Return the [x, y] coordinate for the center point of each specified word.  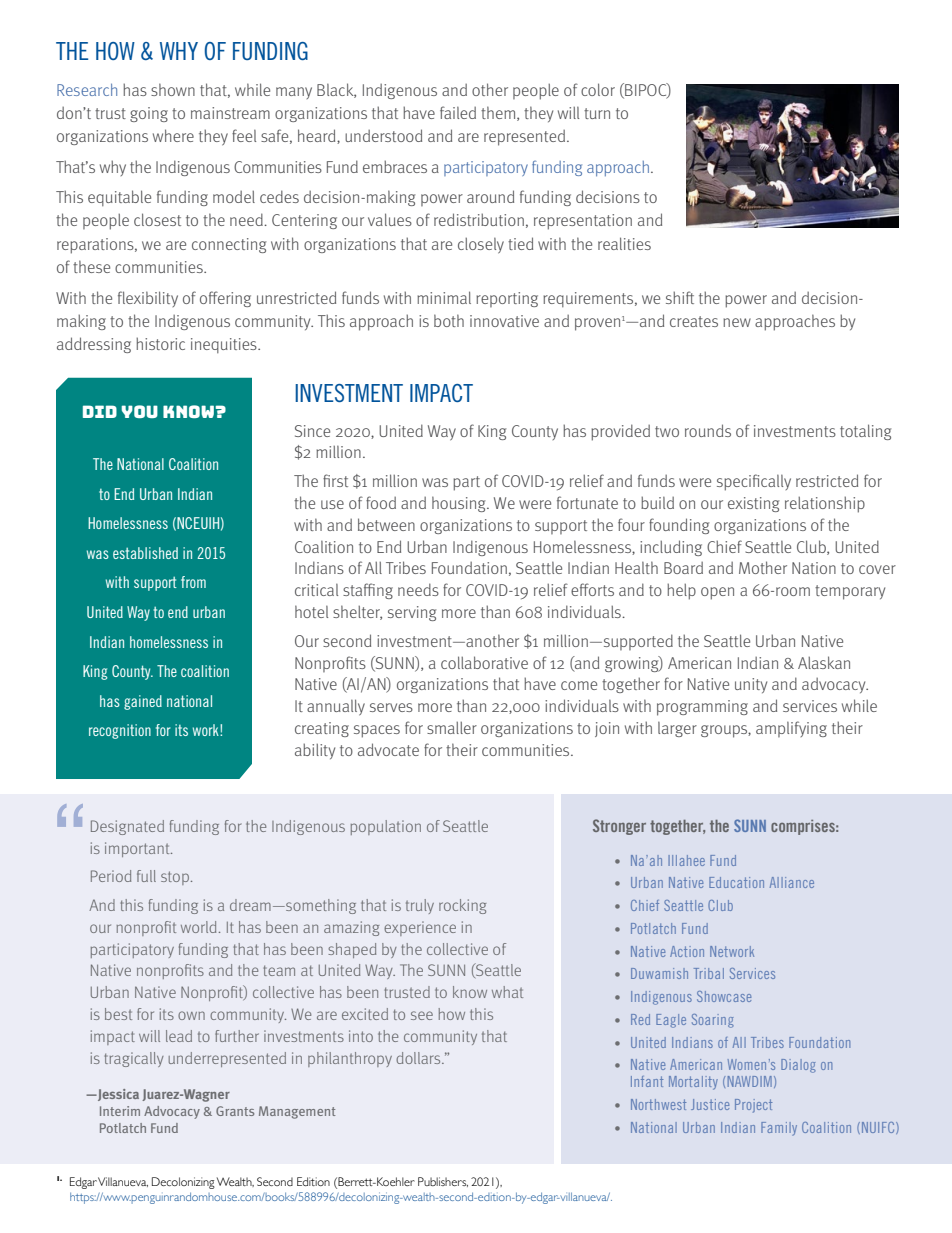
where [173, 135]
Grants [235, 1111]
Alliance [792, 882]
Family [779, 1129]
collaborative [484, 662]
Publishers [443, 1182]
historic [160, 343]
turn [597, 113]
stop [175, 878]
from [193, 582]
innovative [504, 321]
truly [420, 906]
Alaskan [824, 662]
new [737, 322]
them [499, 113]
